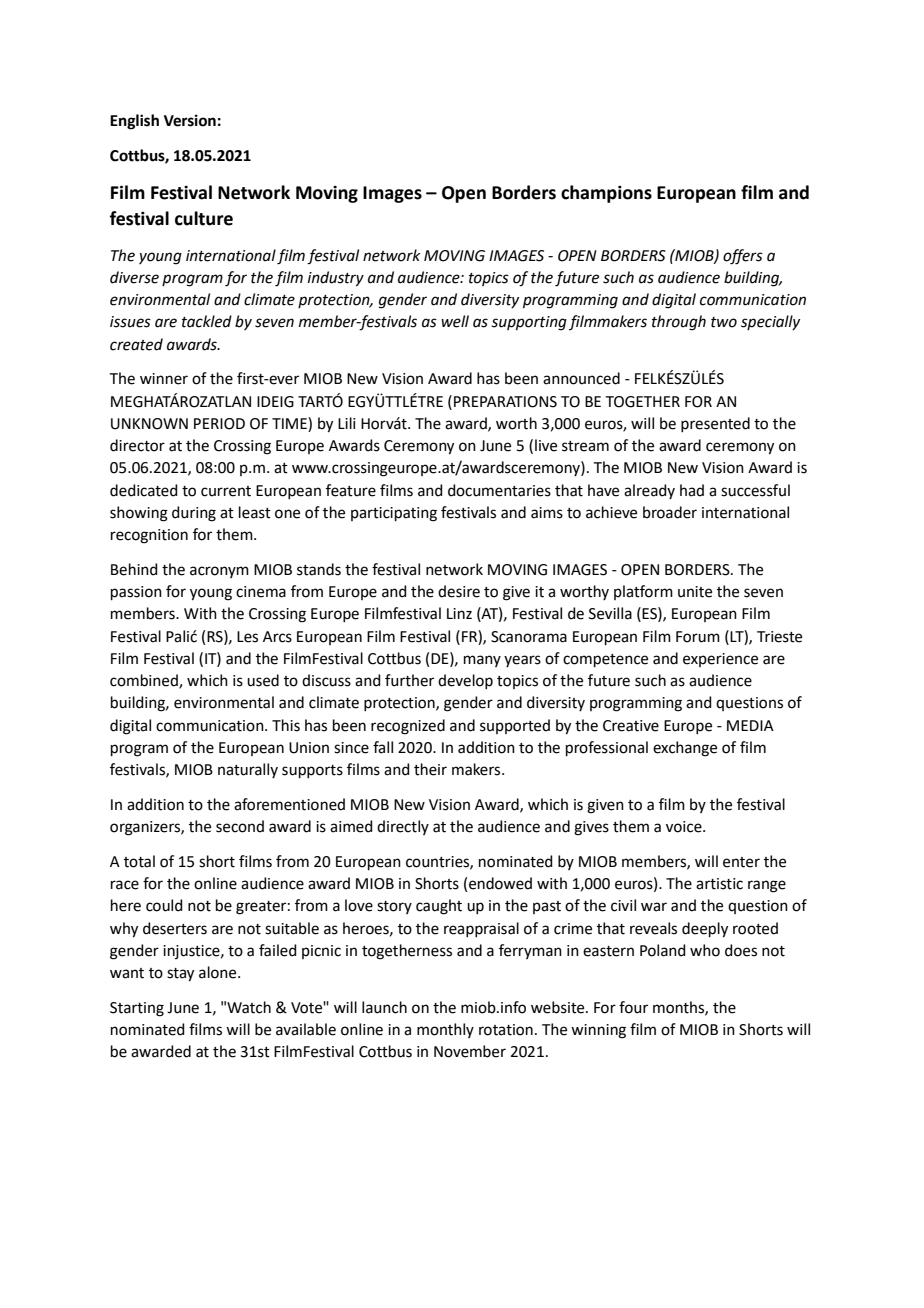 The height and width of the page is (1308, 924). I want to click on voice, so click(685, 827).
